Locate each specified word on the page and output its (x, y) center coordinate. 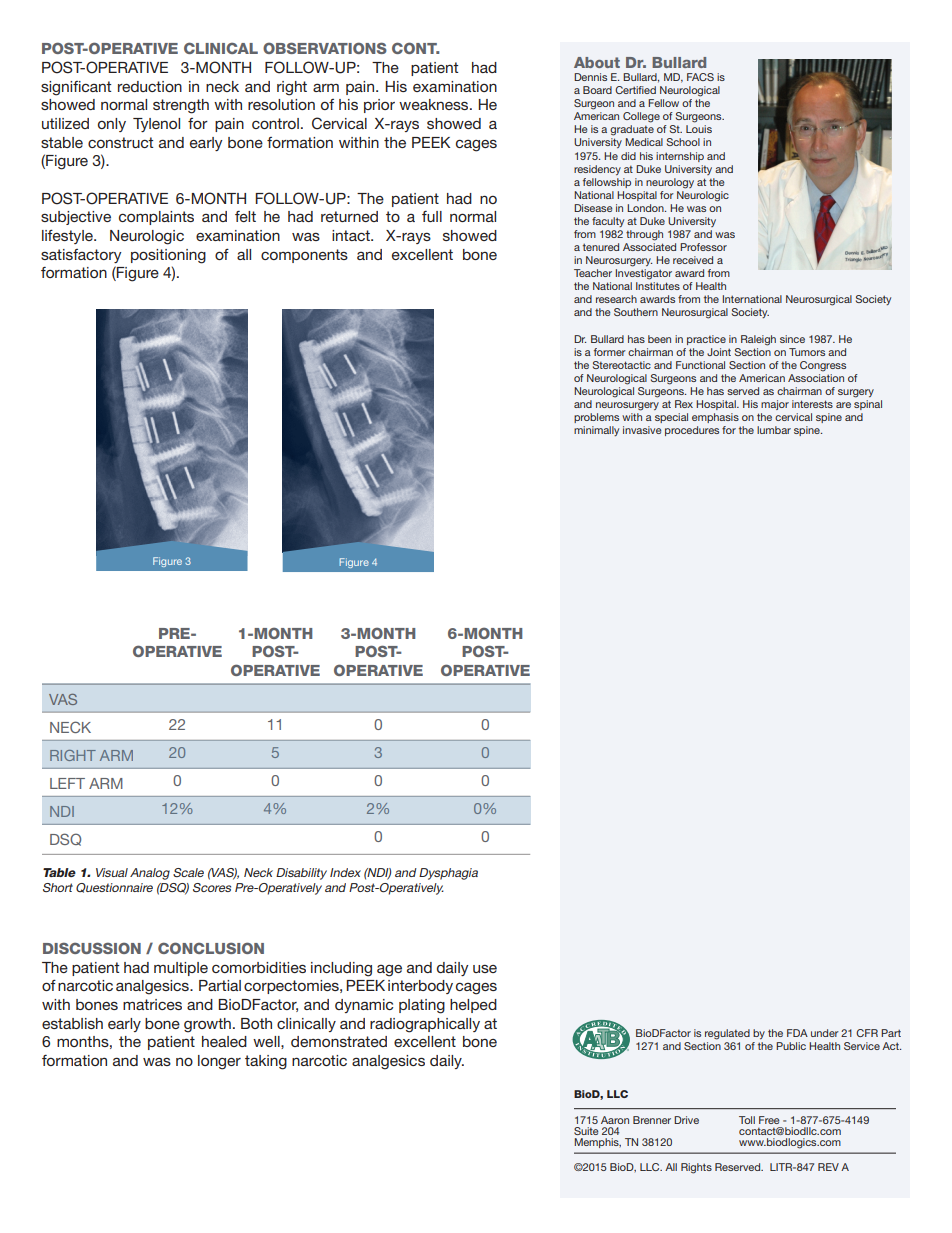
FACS (700, 77)
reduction (150, 86)
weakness (435, 104)
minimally (596, 431)
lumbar (774, 430)
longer (219, 1062)
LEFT (67, 783)
